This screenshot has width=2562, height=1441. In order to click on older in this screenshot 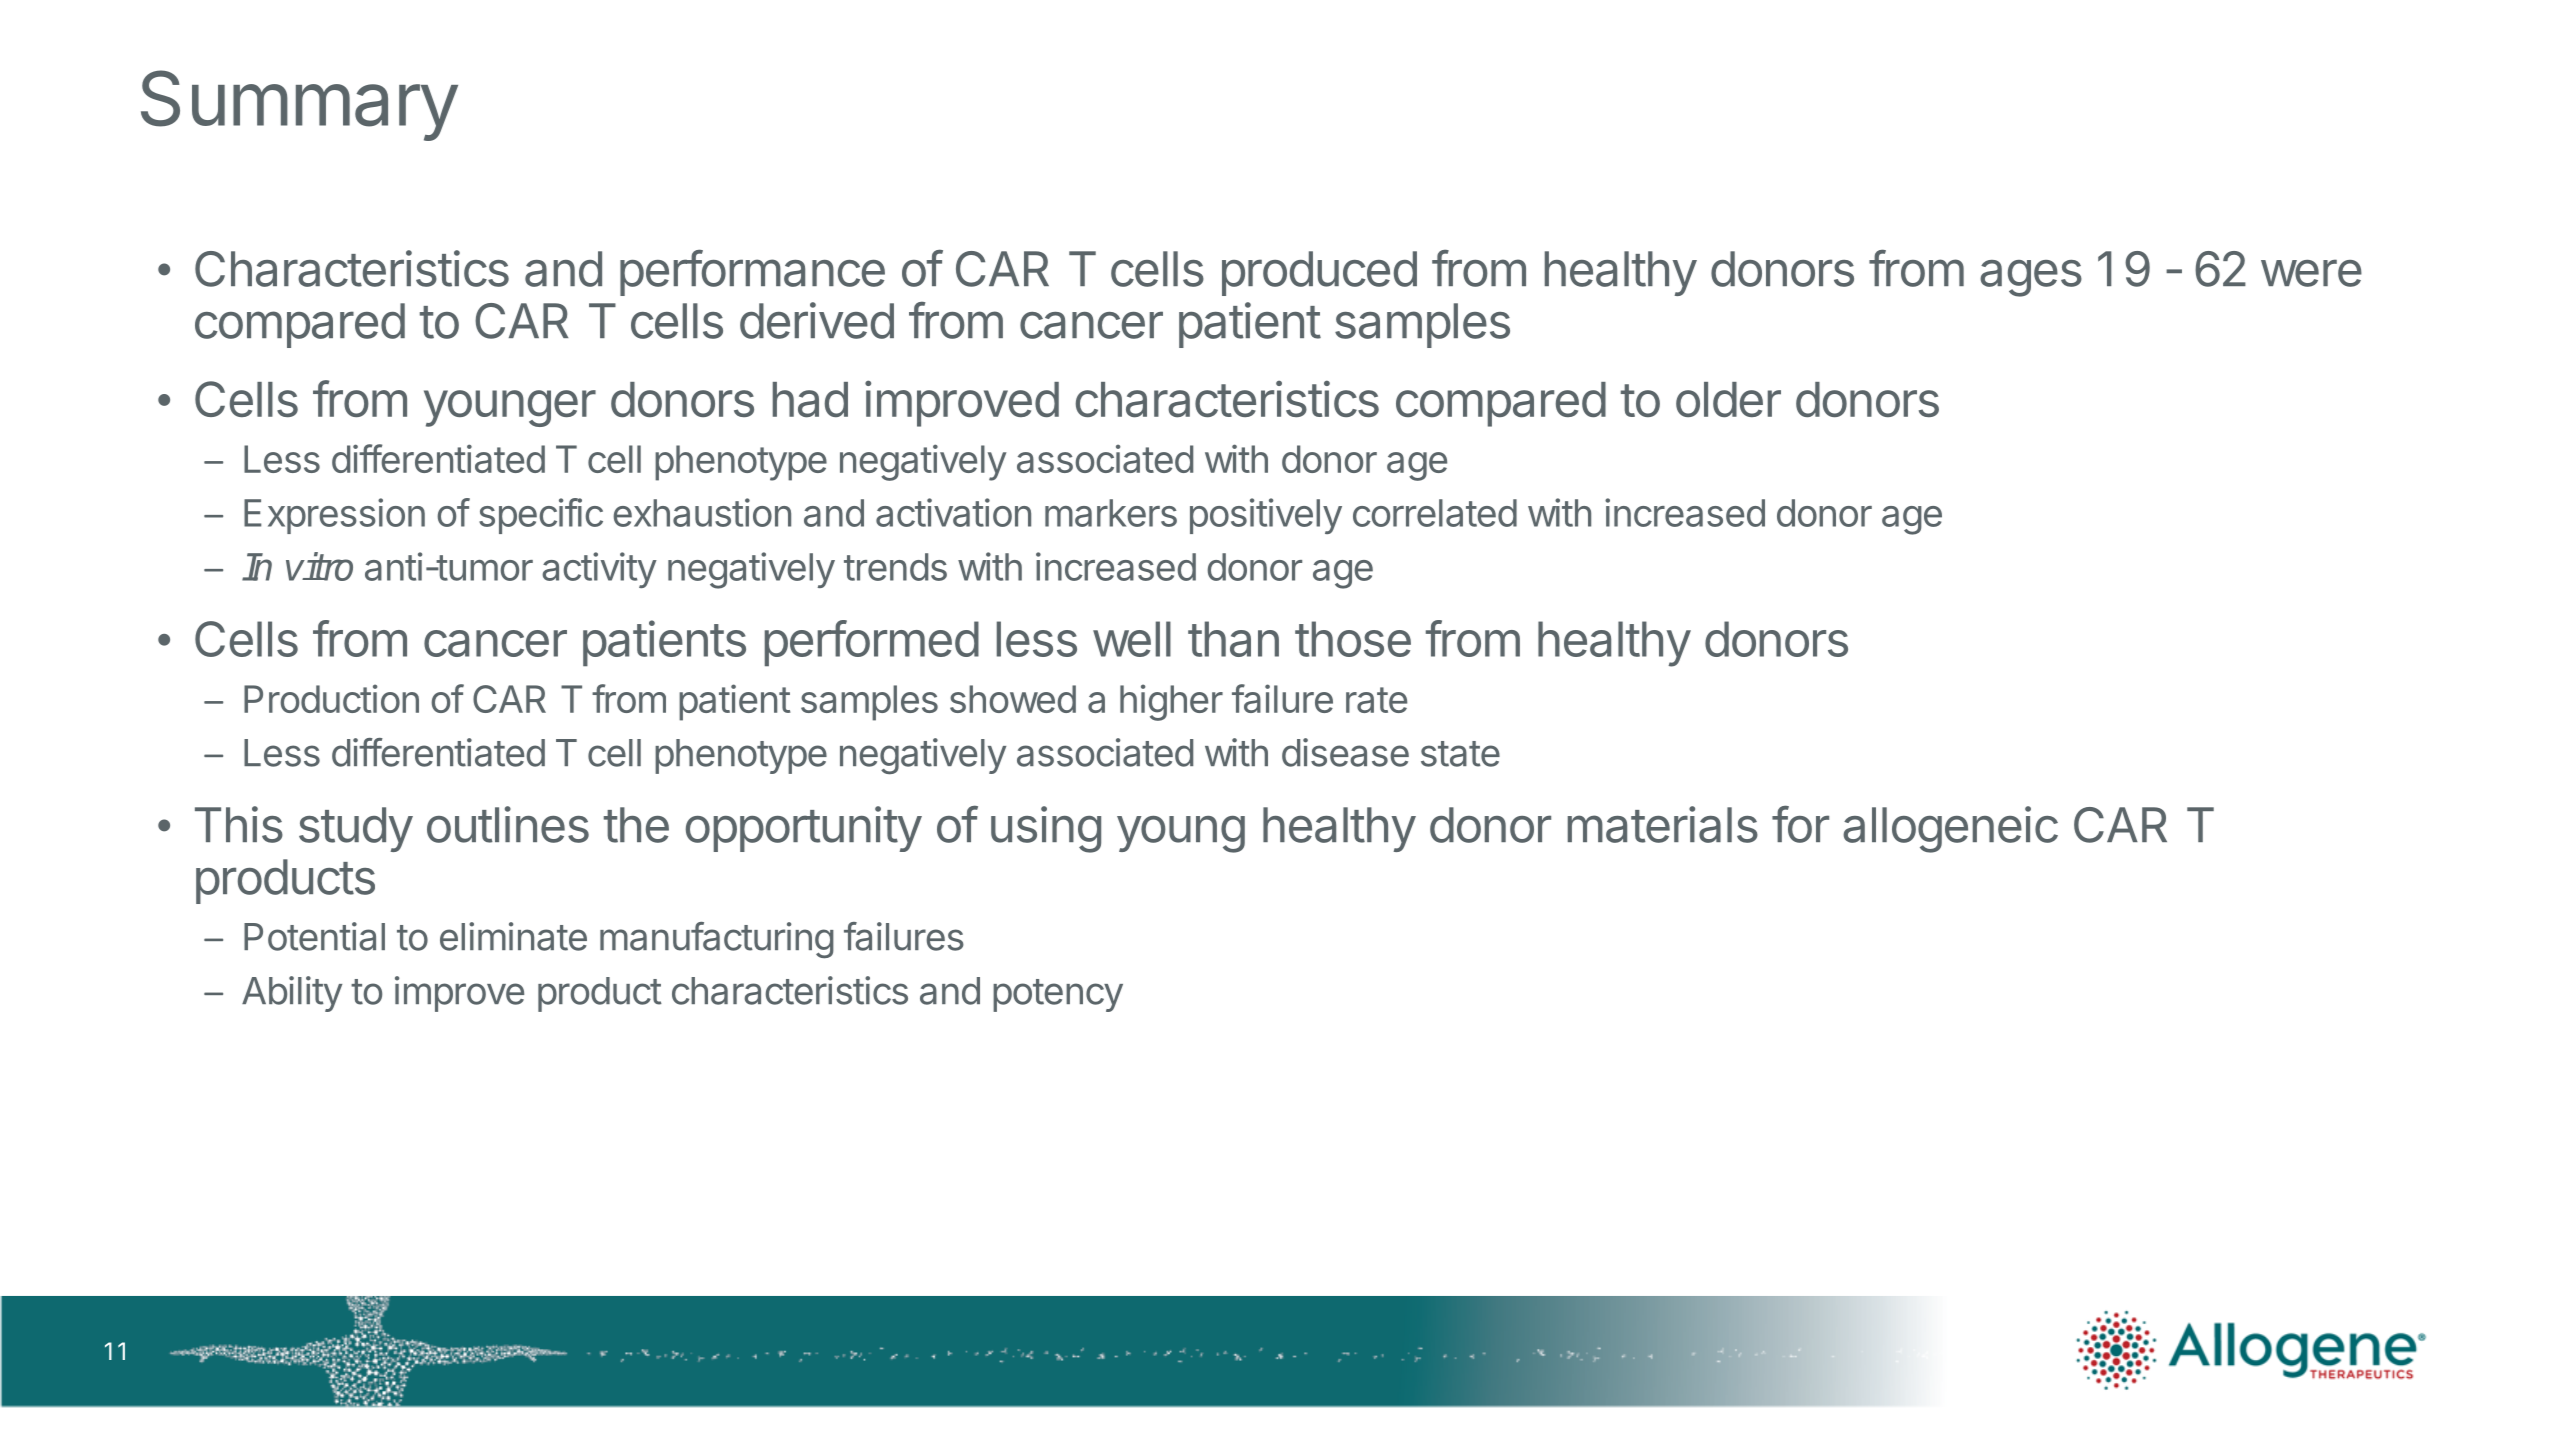, I will do `click(1728, 399)`.
